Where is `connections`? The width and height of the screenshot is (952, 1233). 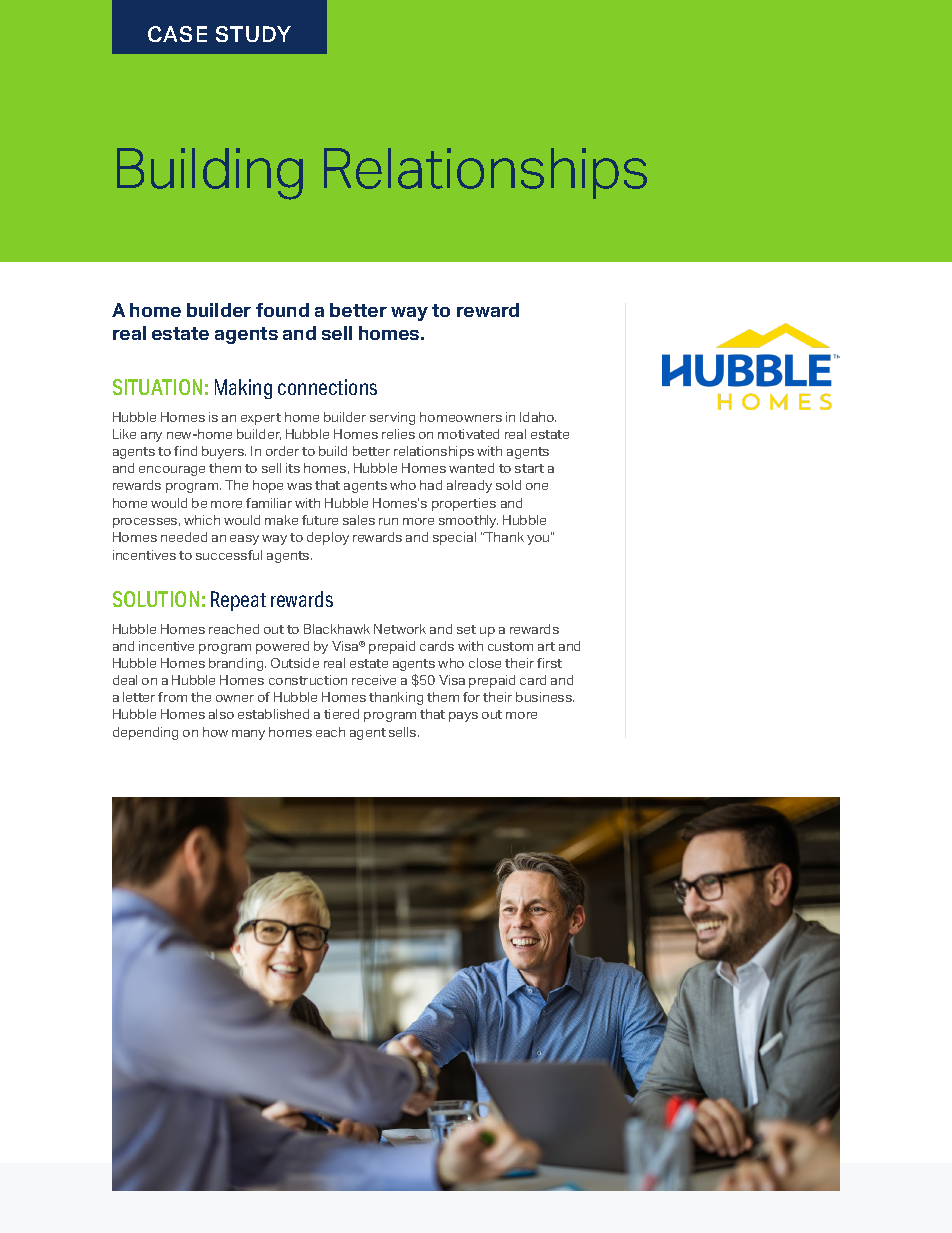 connections is located at coordinates (327, 387).
